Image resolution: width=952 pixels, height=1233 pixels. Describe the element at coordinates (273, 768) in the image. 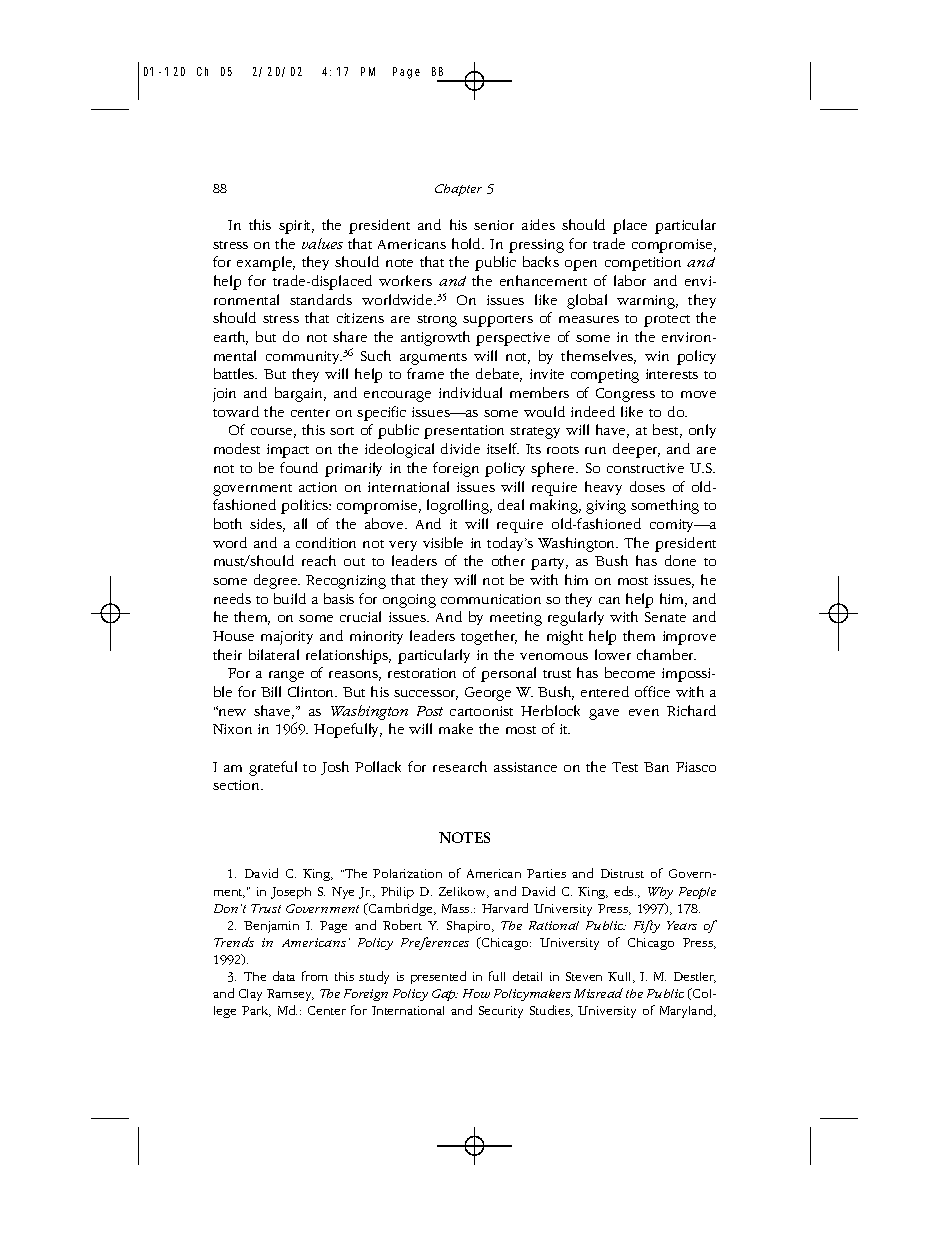

I see `grateful` at that location.
